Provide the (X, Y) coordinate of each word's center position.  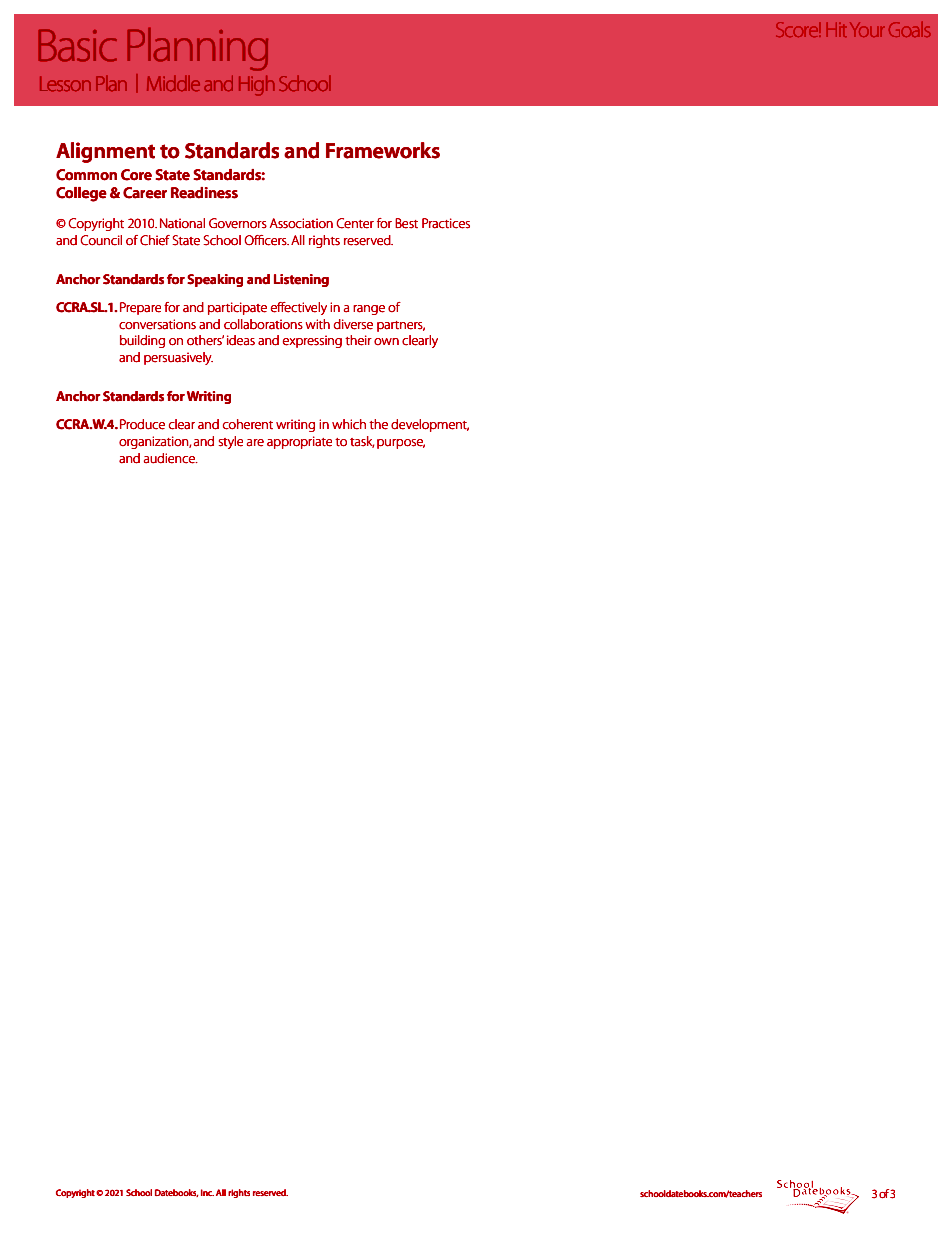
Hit (836, 29)
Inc (207, 1192)
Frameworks (383, 150)
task (362, 442)
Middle (173, 83)
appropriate (299, 442)
